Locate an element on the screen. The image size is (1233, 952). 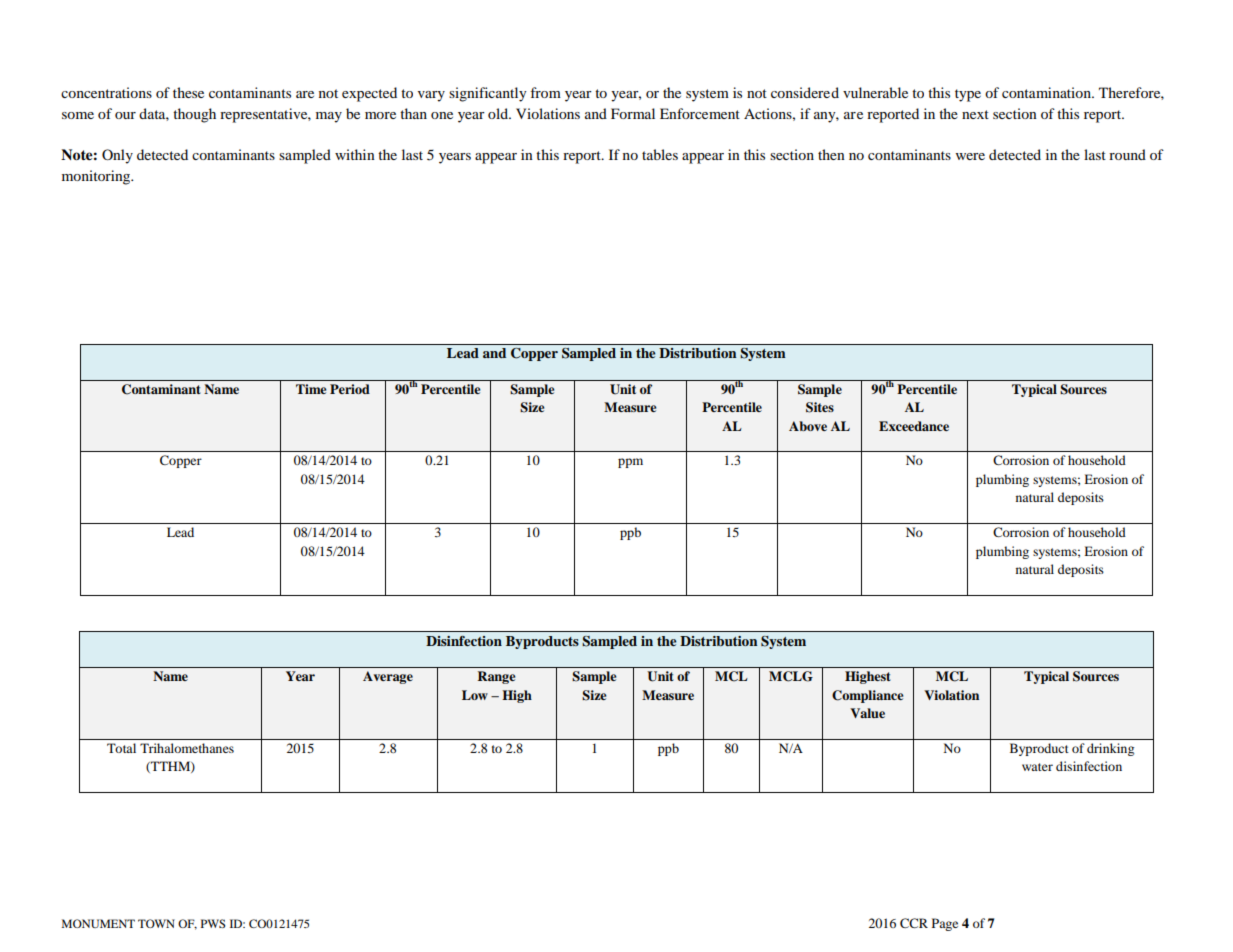
Time is located at coordinates (311, 389).
